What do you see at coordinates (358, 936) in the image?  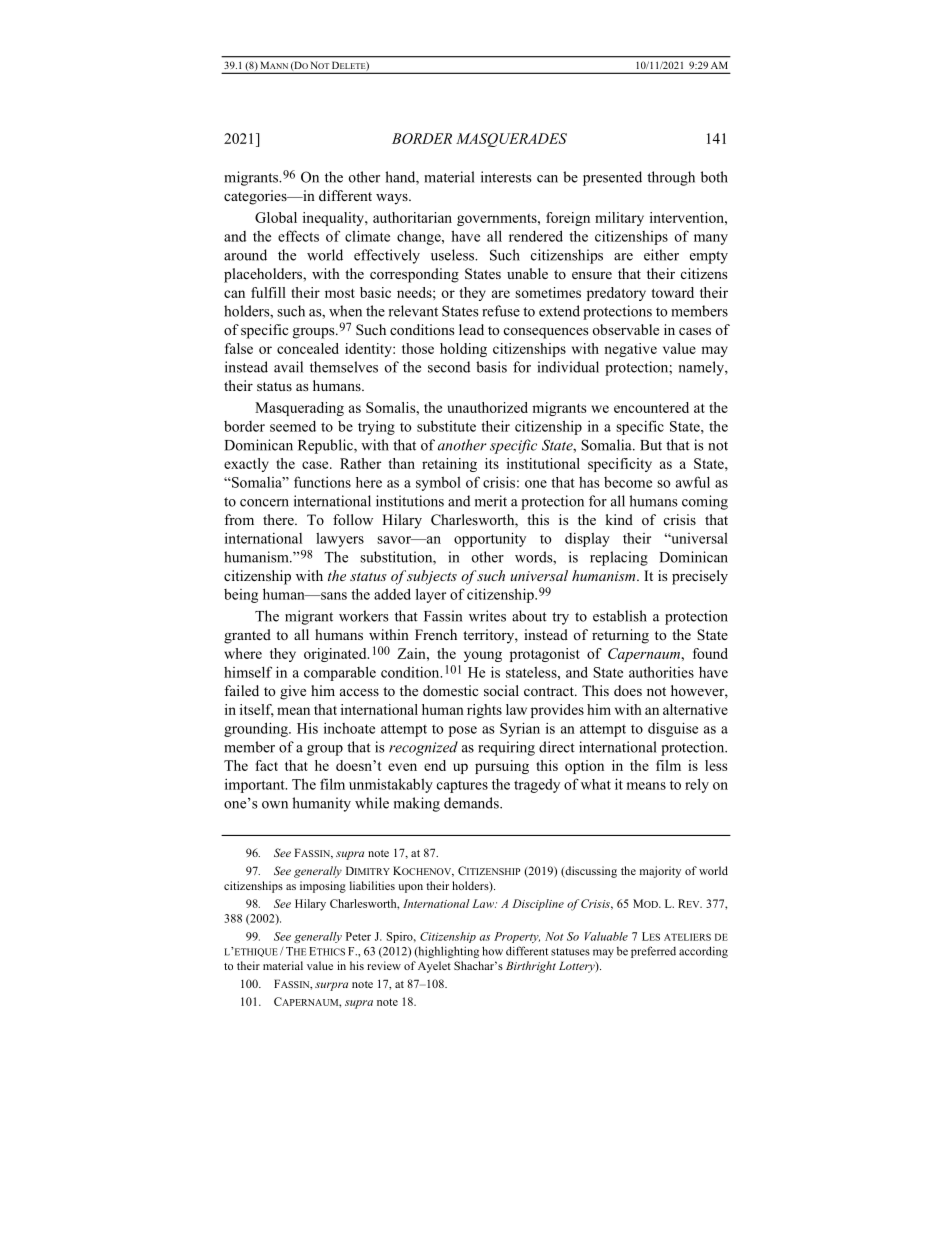 I see `Peter` at bounding box center [358, 936].
